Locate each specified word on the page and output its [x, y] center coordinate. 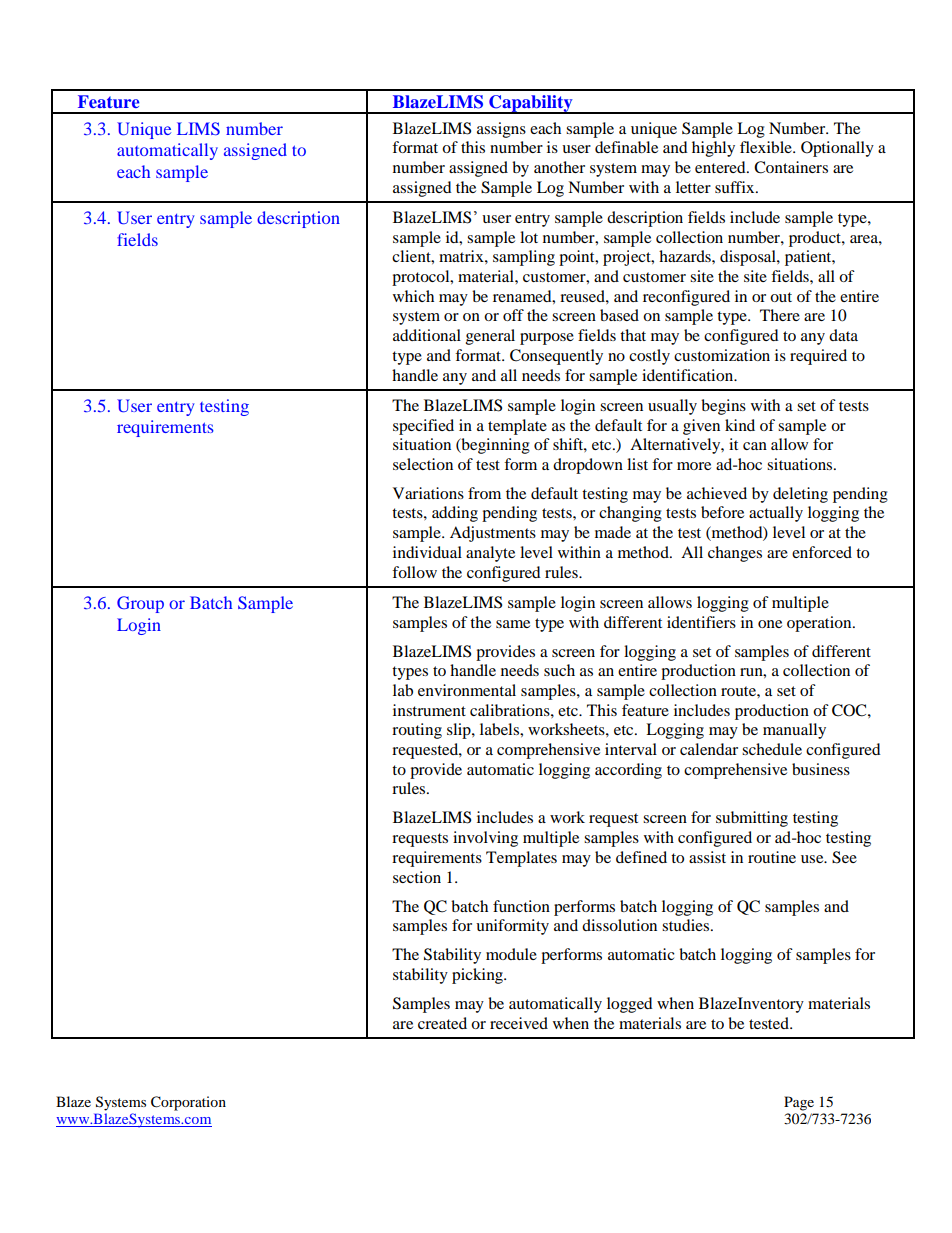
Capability [531, 104]
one [770, 624]
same [513, 624]
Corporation [188, 1103]
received [519, 1023]
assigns [501, 130]
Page [799, 1103]
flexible [767, 147]
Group [140, 604]
